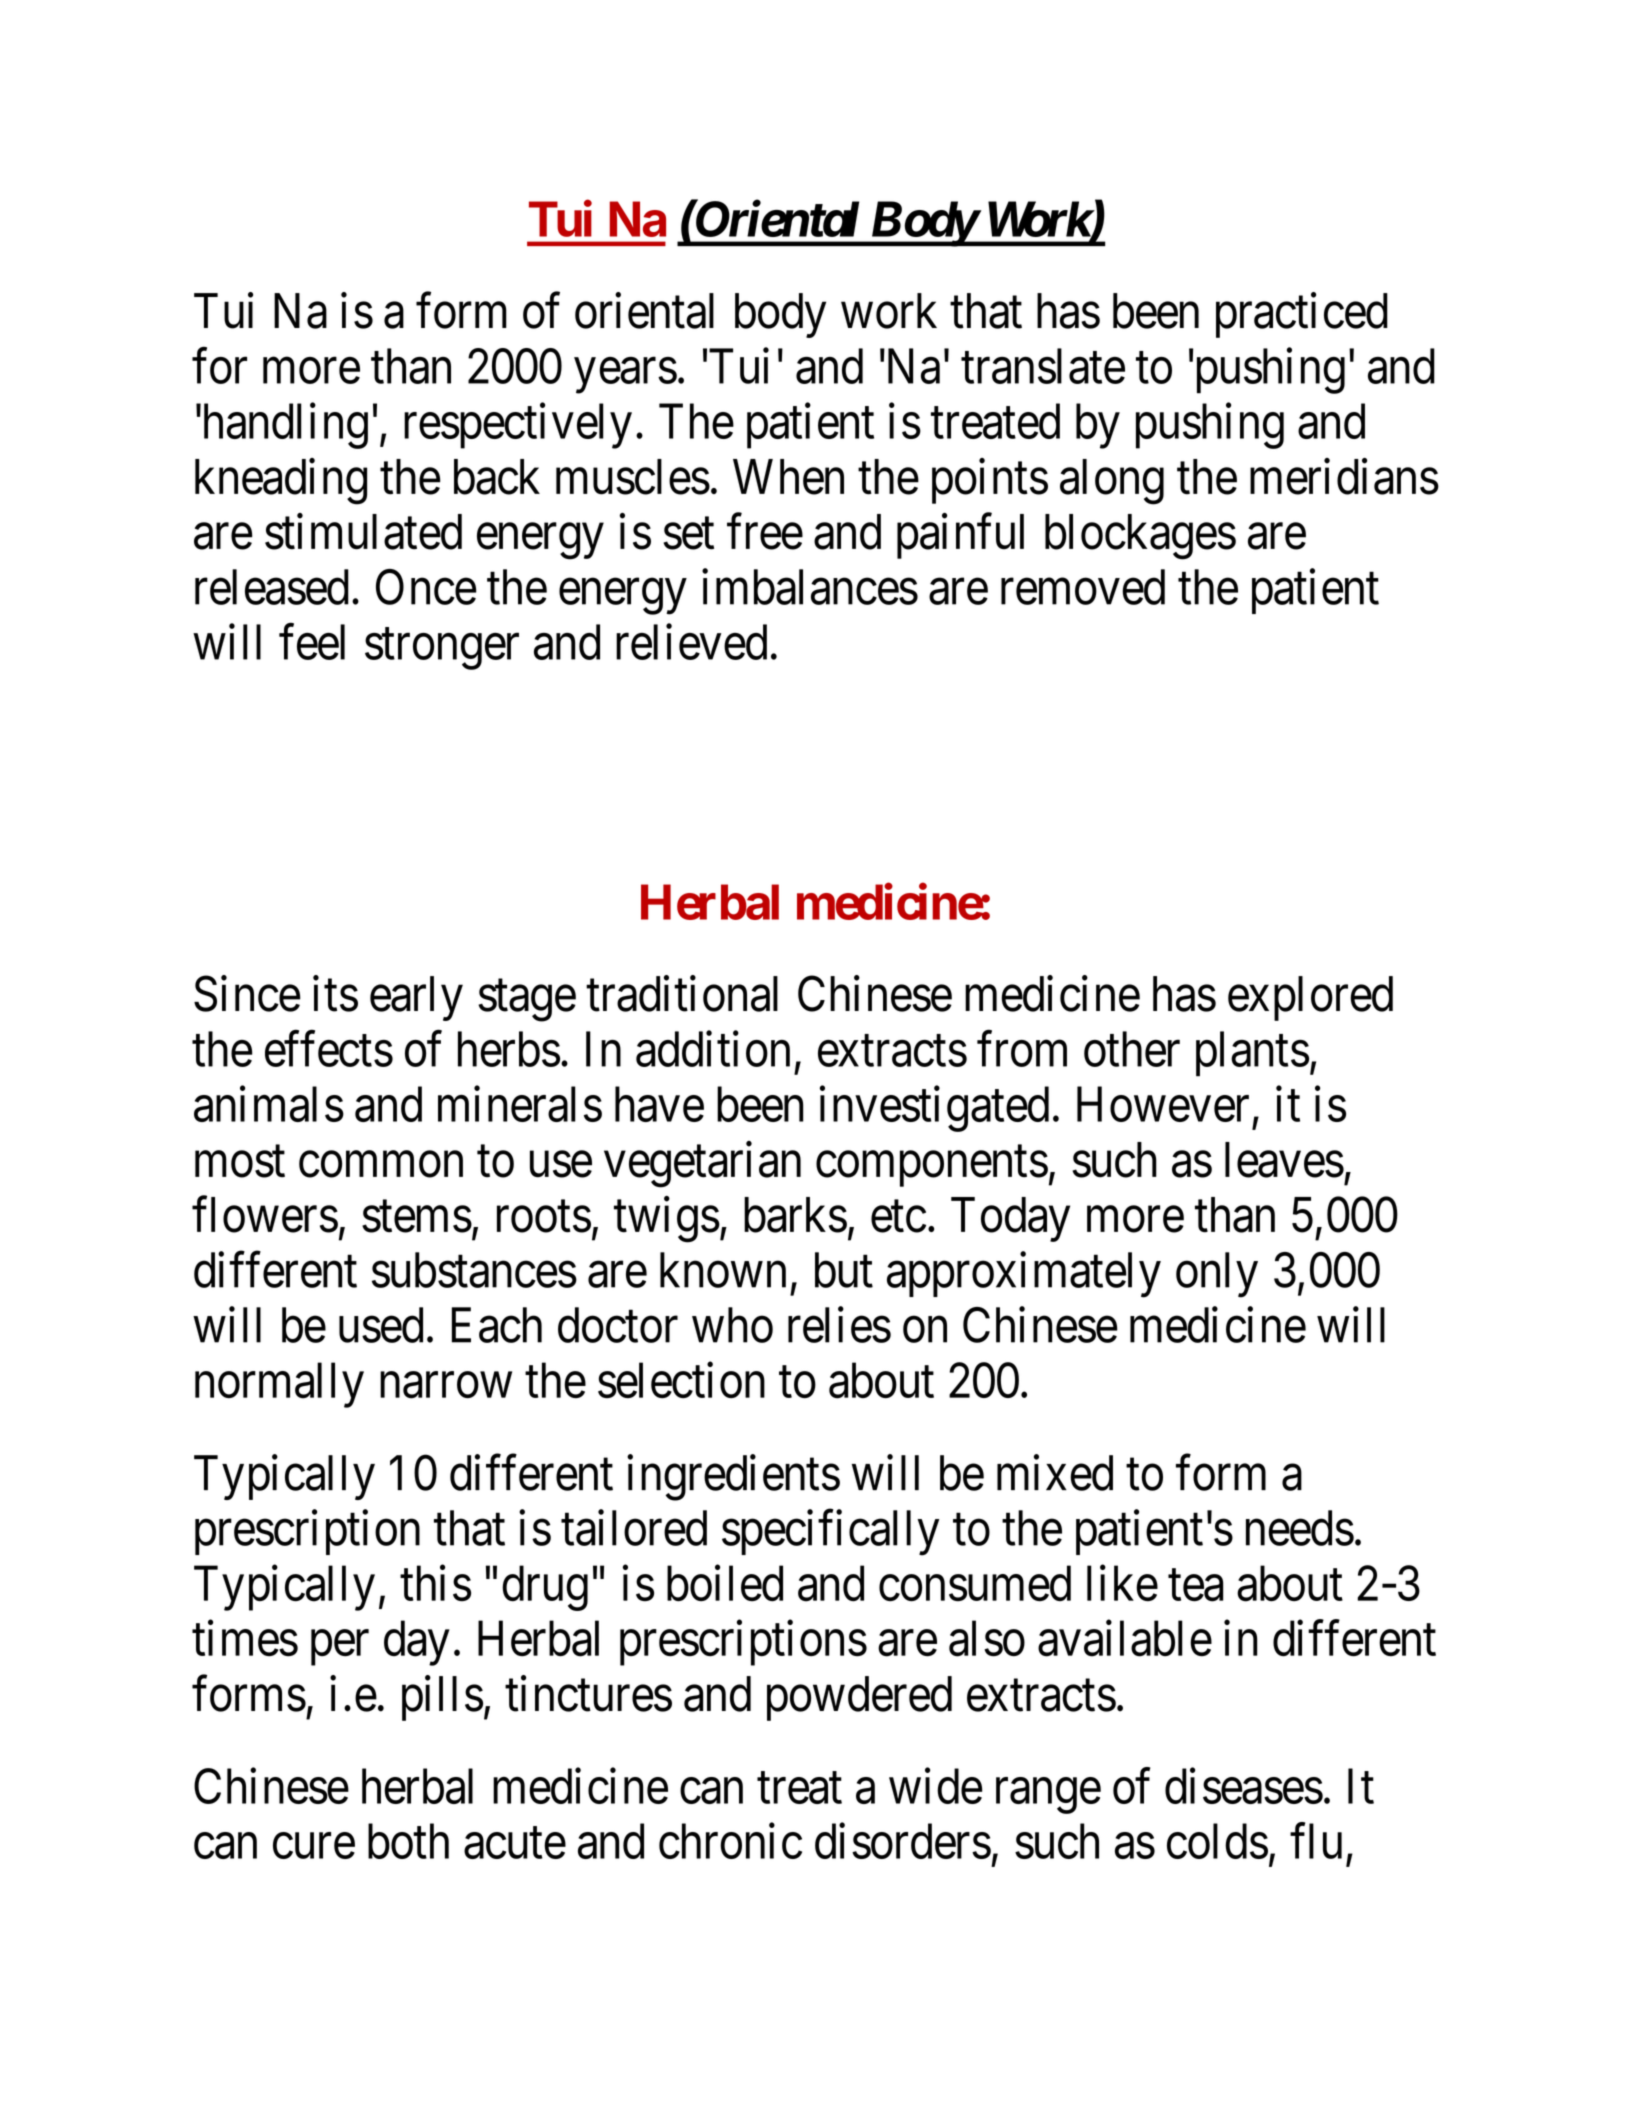  Describe the element at coordinates (691, 642) in the screenshot. I see `relieved` at that location.
